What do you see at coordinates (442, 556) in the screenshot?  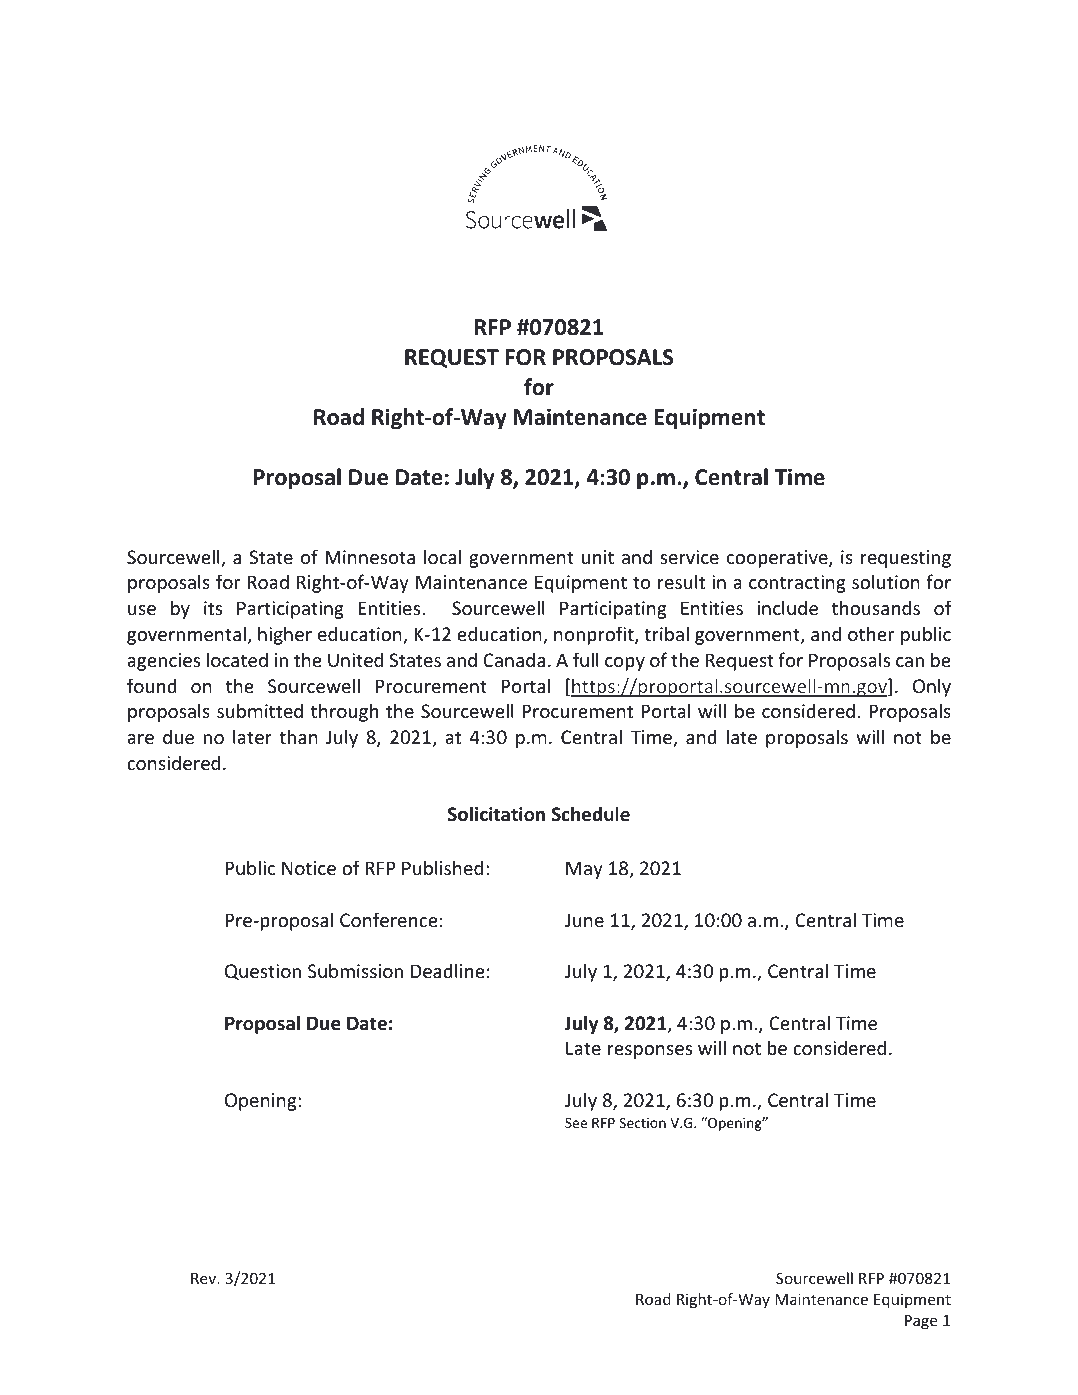 I see `local` at bounding box center [442, 556].
